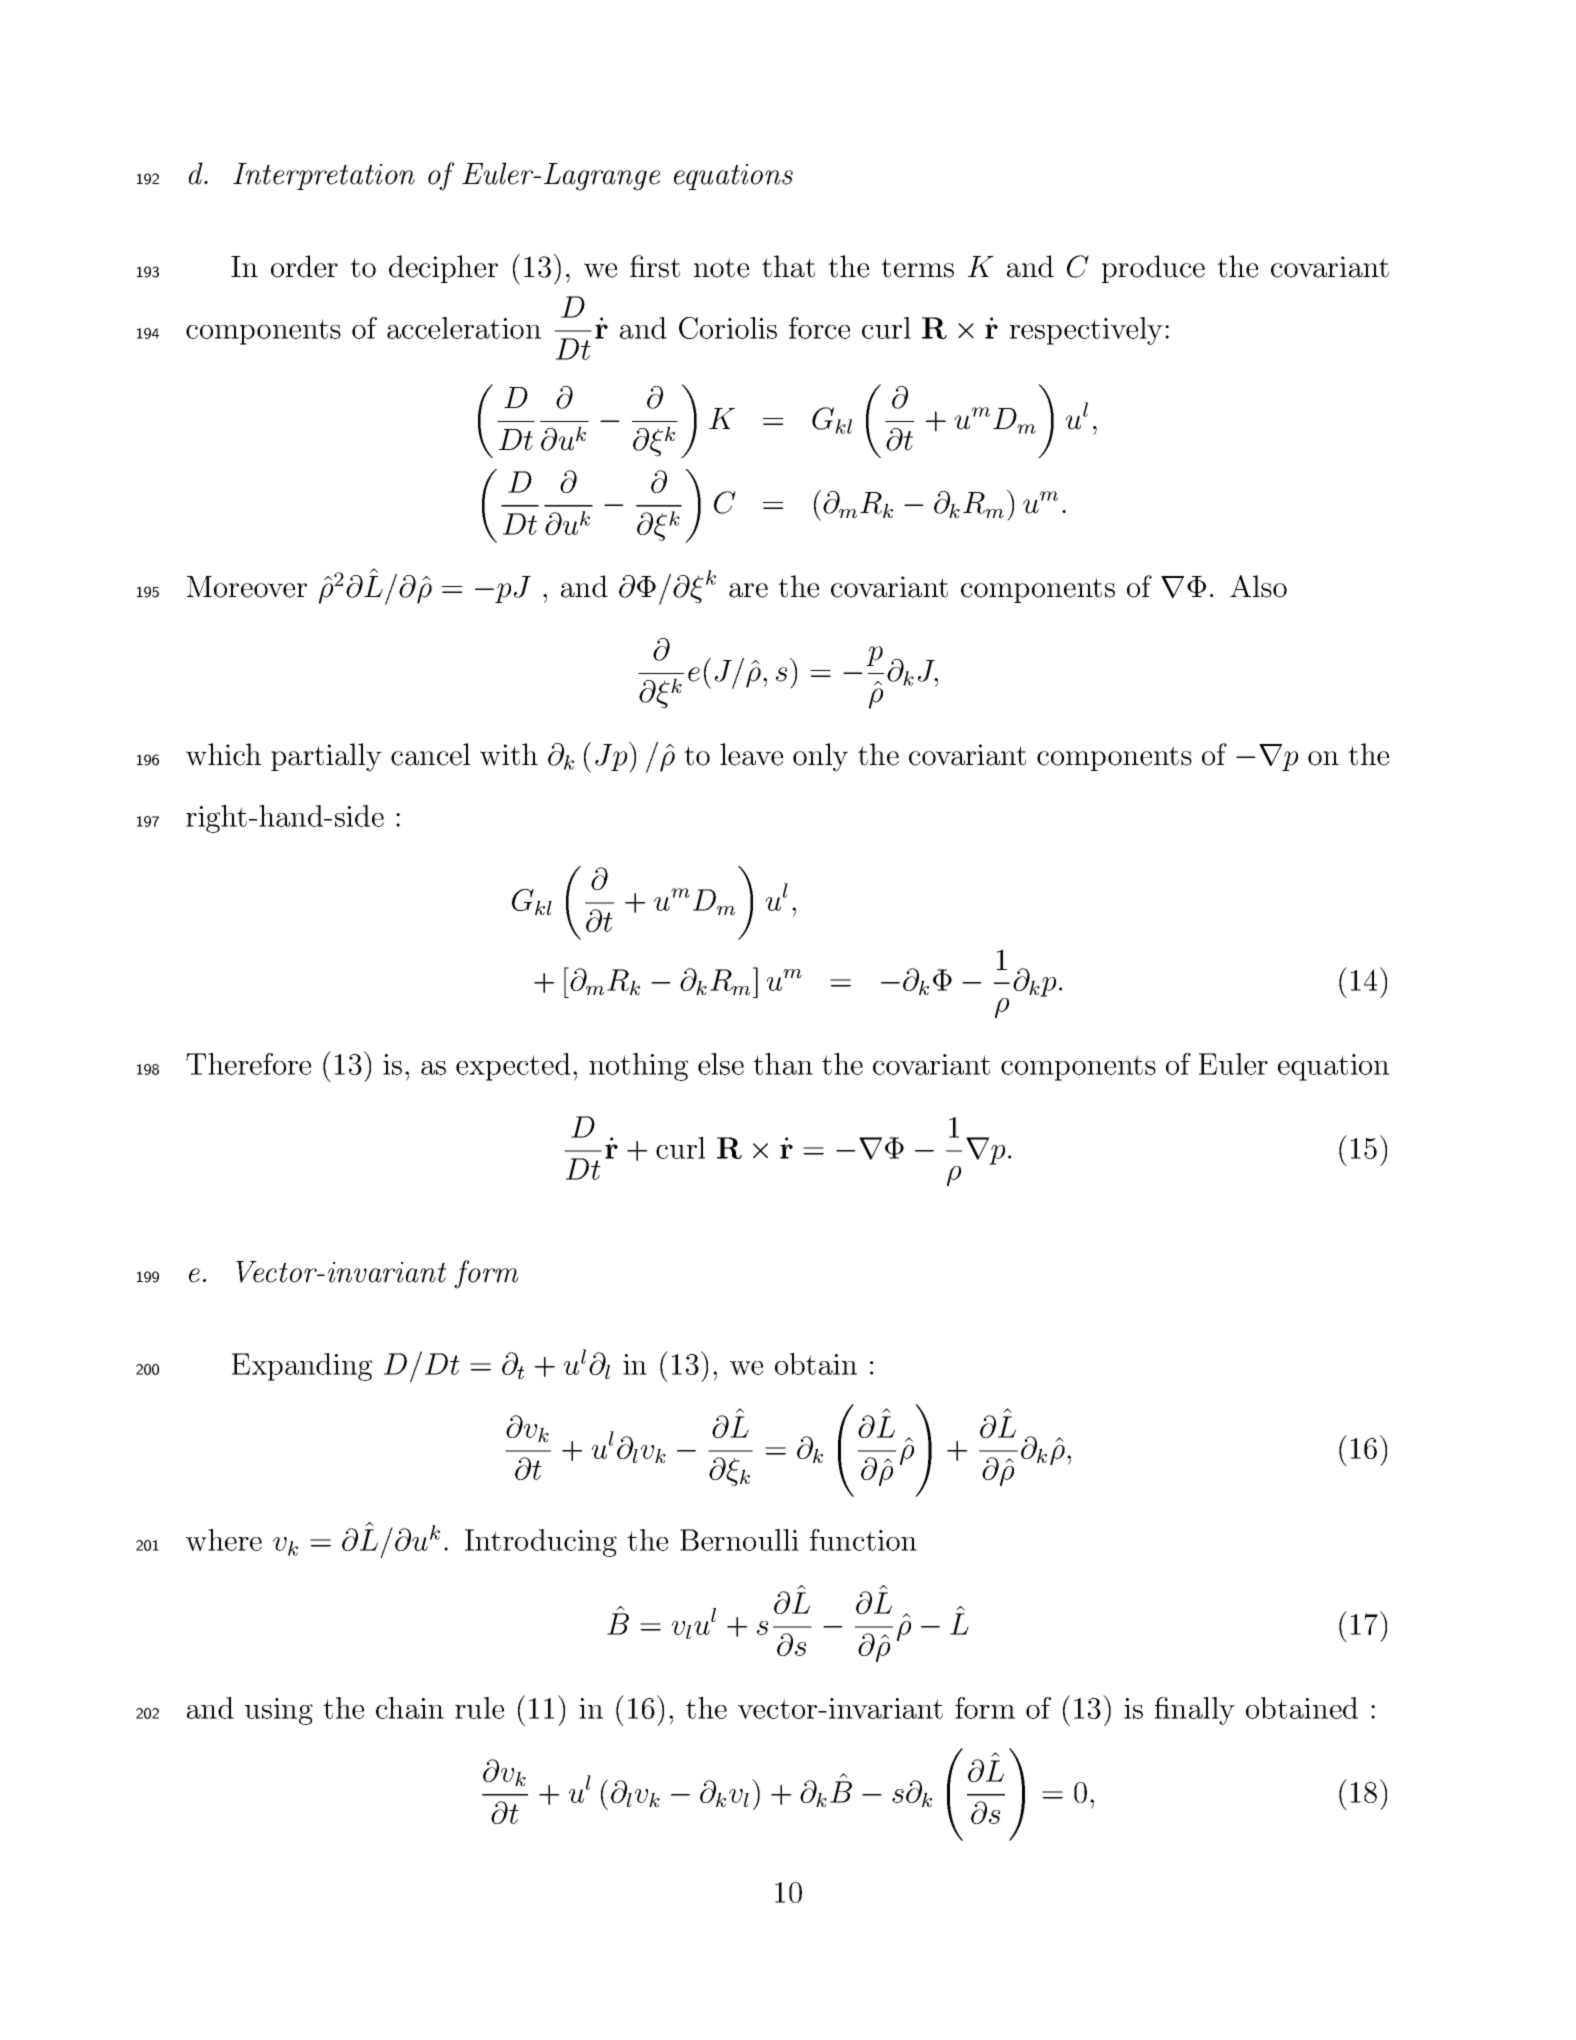 The width and height of the page is (1576, 2040). I want to click on produce, so click(1153, 269).
